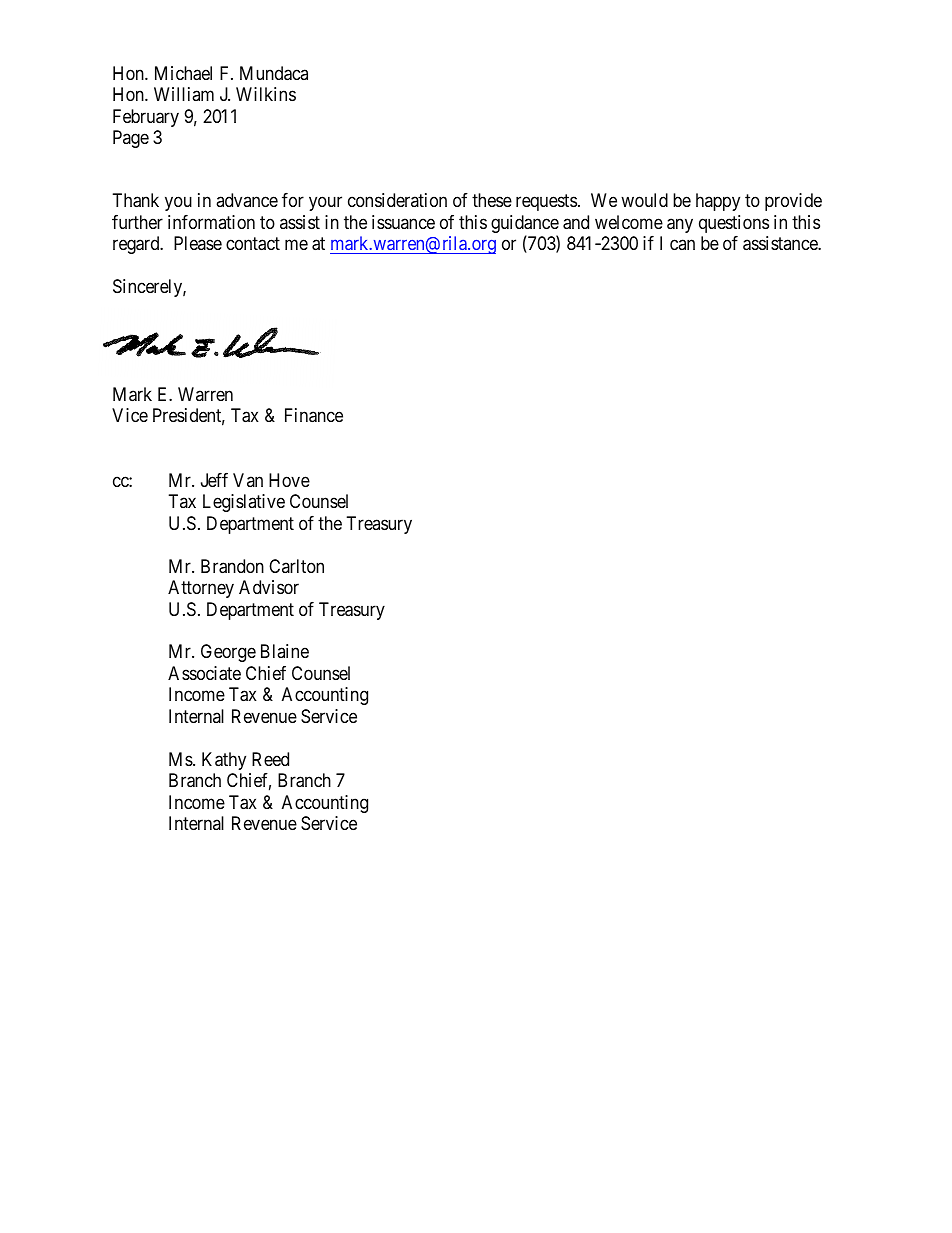 The width and height of the screenshot is (952, 1233). Describe the element at coordinates (184, 94) in the screenshot. I see `William` at that location.
